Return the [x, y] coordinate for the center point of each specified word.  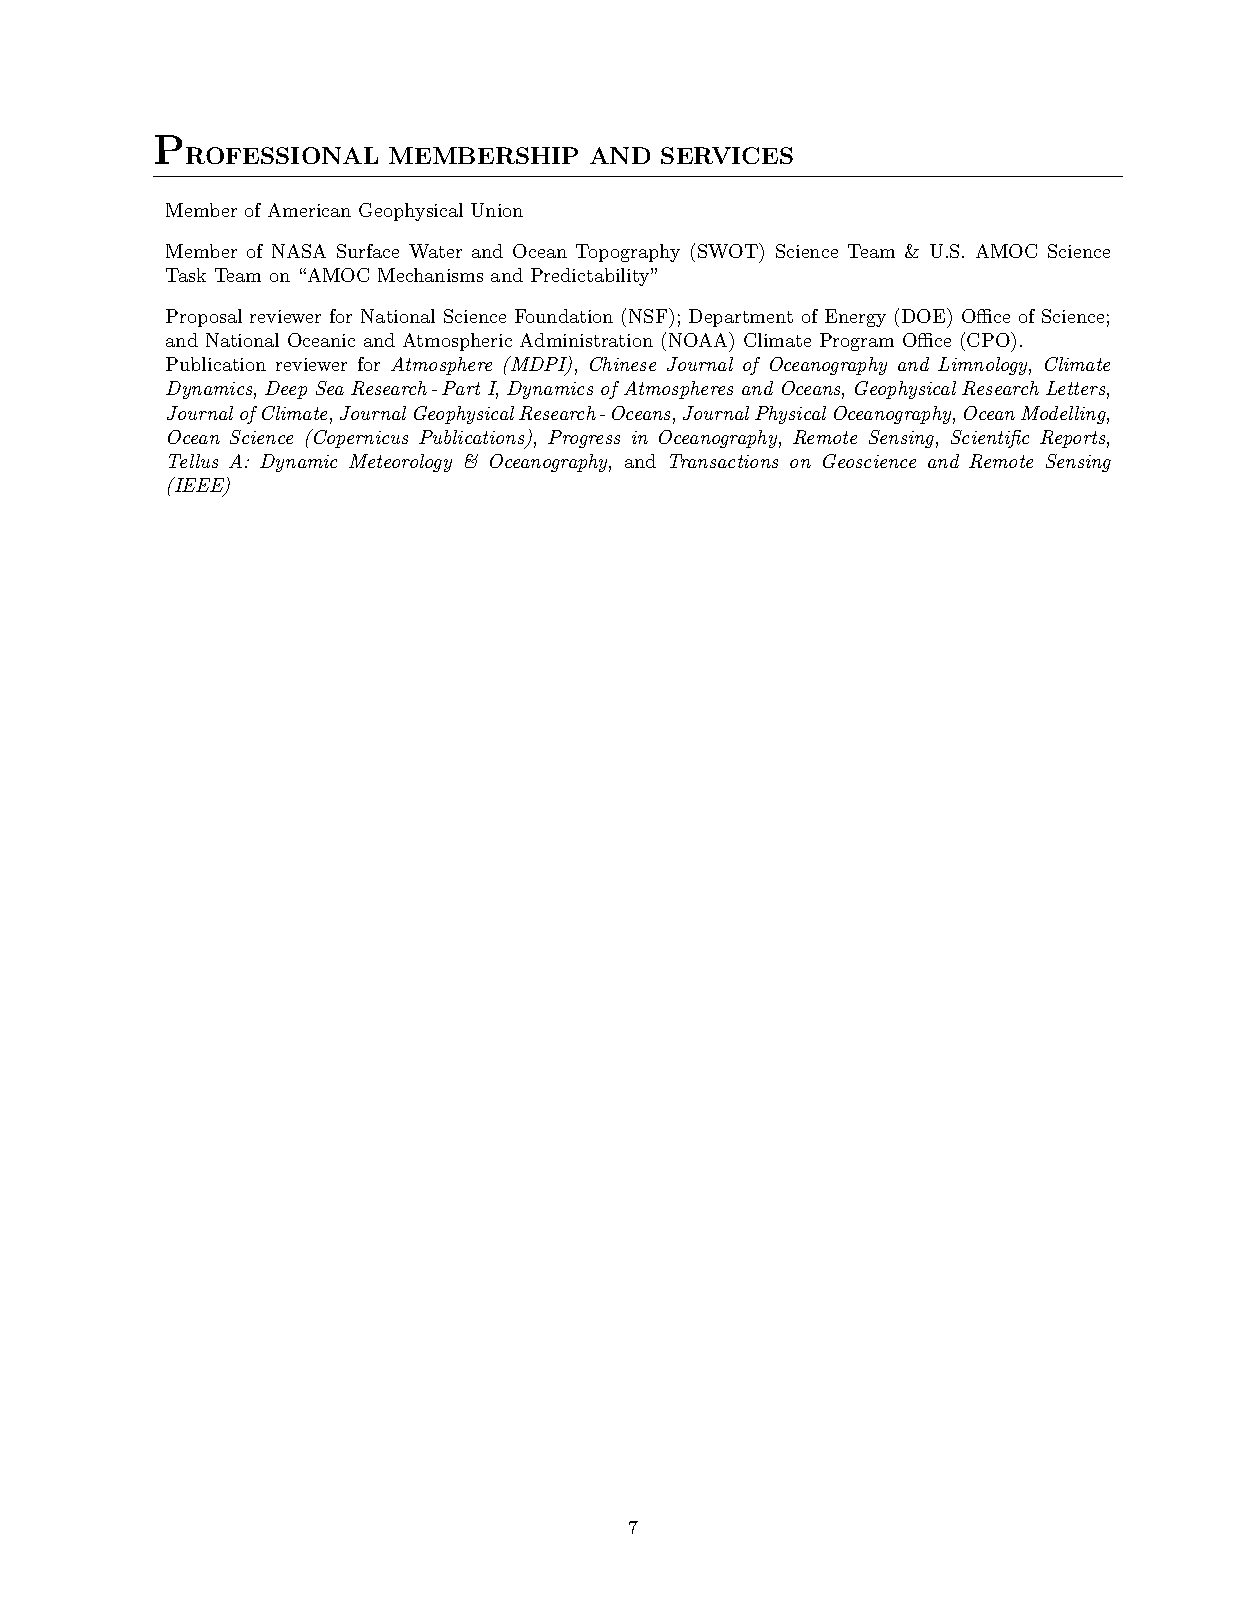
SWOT [729, 250]
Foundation [564, 316]
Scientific [990, 439]
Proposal [204, 318]
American [309, 210]
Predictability [591, 277]
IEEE [200, 486]
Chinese [623, 364]
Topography [628, 253]
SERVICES [727, 155]
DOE [923, 316]
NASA [299, 251]
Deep [286, 390]
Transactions [724, 461]
